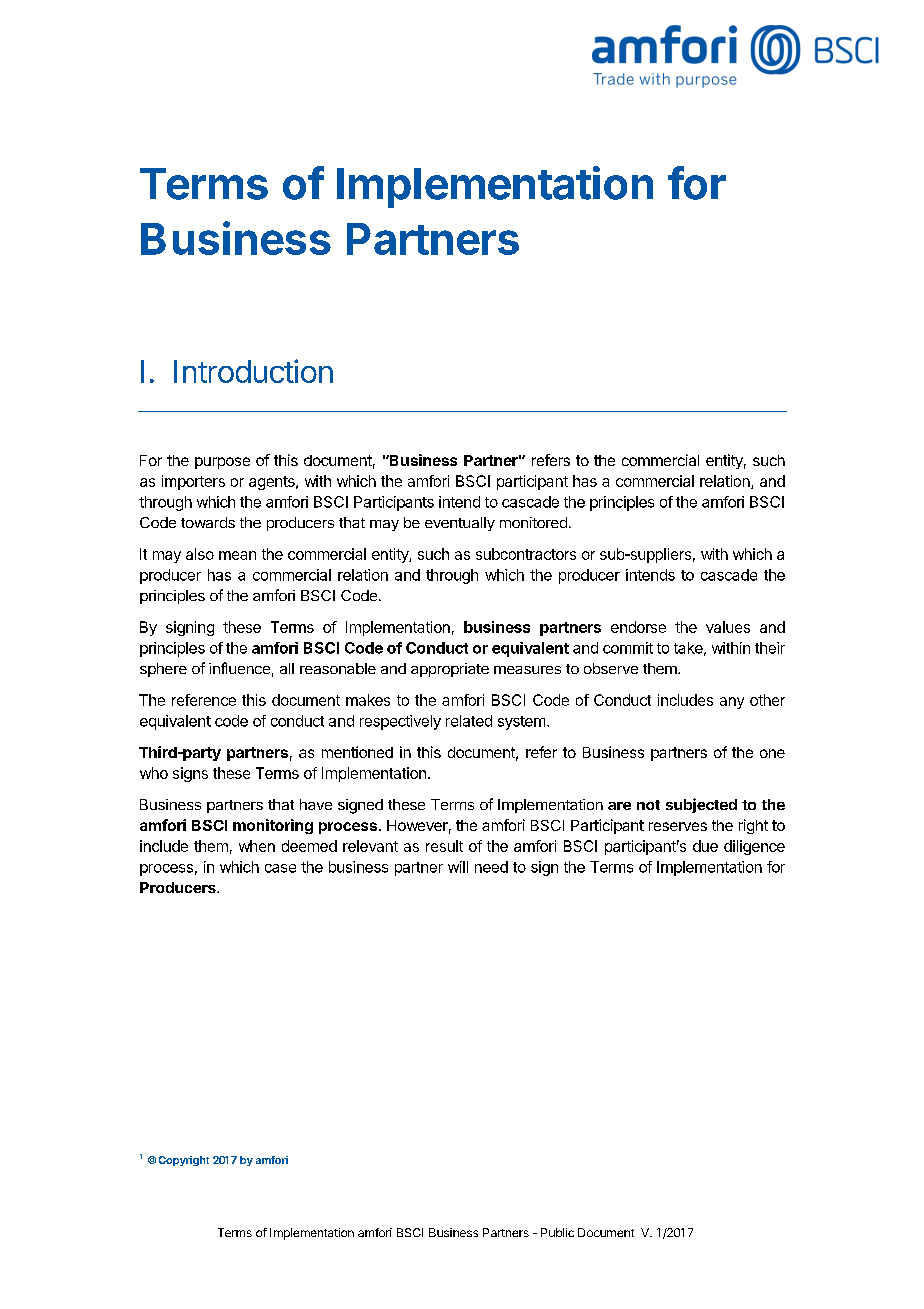 The width and height of the screenshot is (924, 1309). Describe the element at coordinates (450, 670) in the screenshot. I see `appropriate` at that location.
